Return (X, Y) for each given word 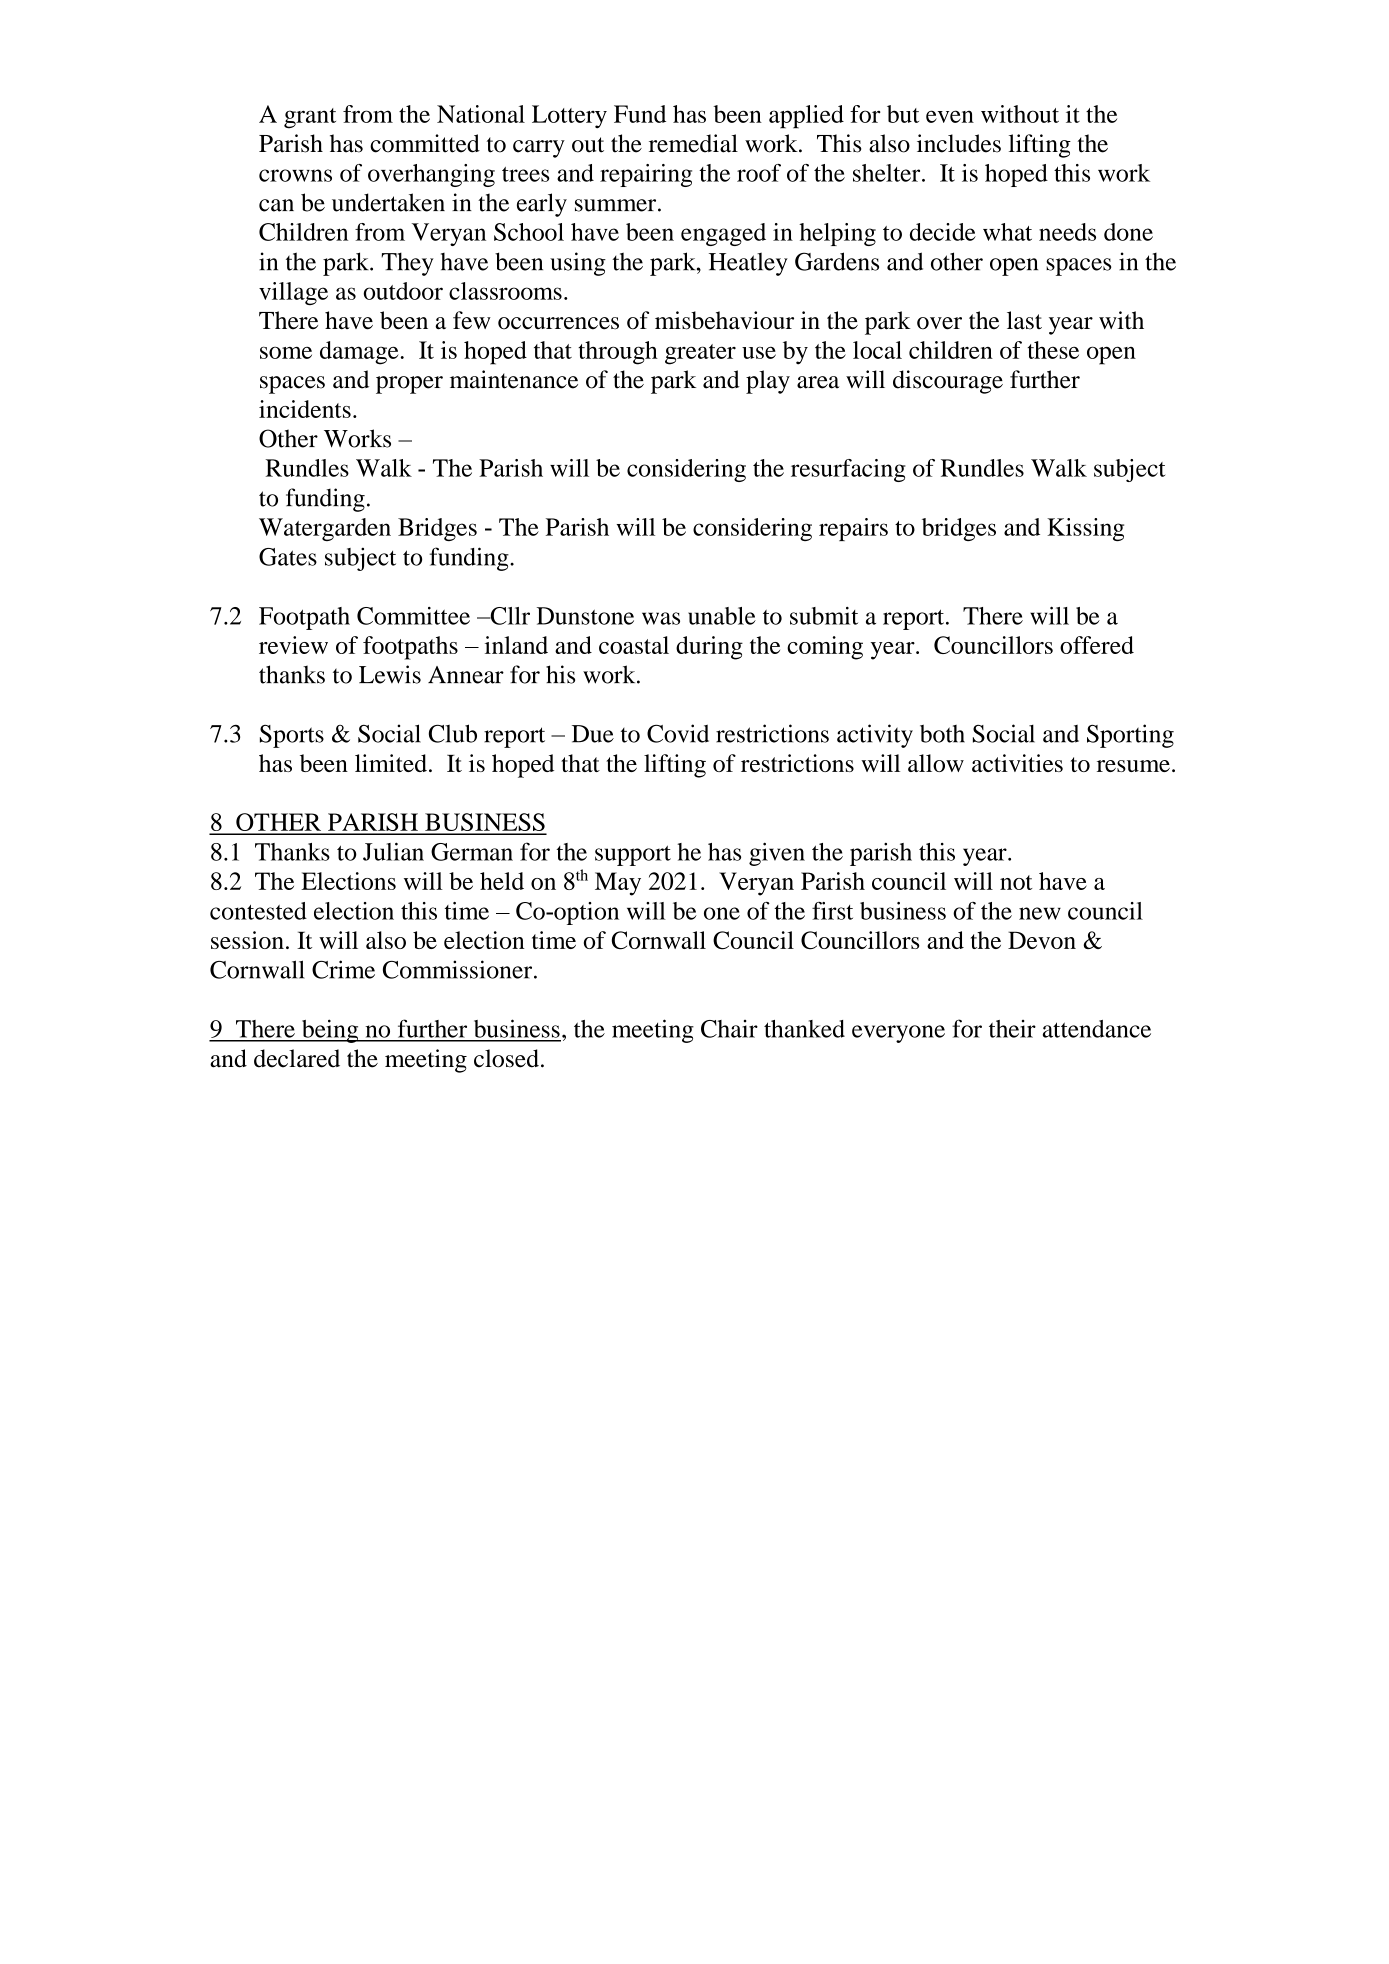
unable (722, 616)
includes (959, 143)
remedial (693, 143)
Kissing (1085, 529)
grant (310, 118)
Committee (413, 616)
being (330, 1031)
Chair (729, 1029)
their (1012, 1029)
